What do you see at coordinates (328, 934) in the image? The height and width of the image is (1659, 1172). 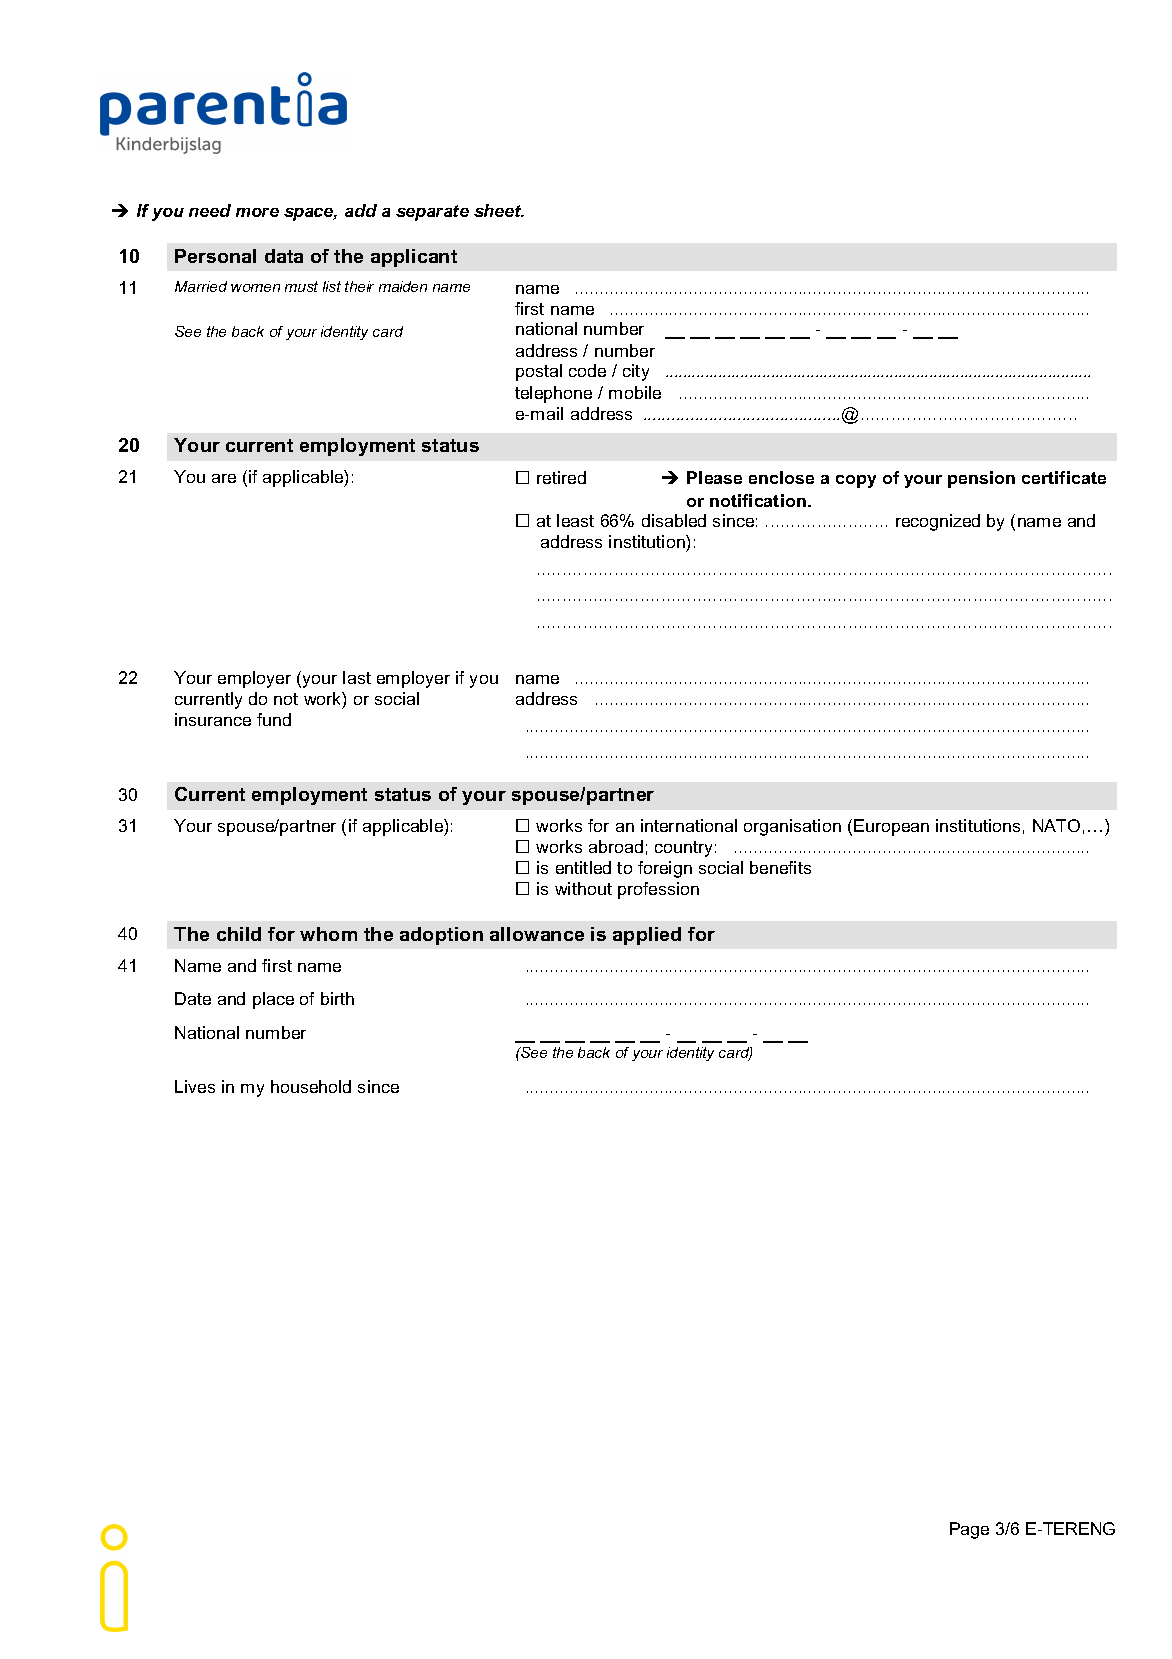 I see `whom` at bounding box center [328, 934].
